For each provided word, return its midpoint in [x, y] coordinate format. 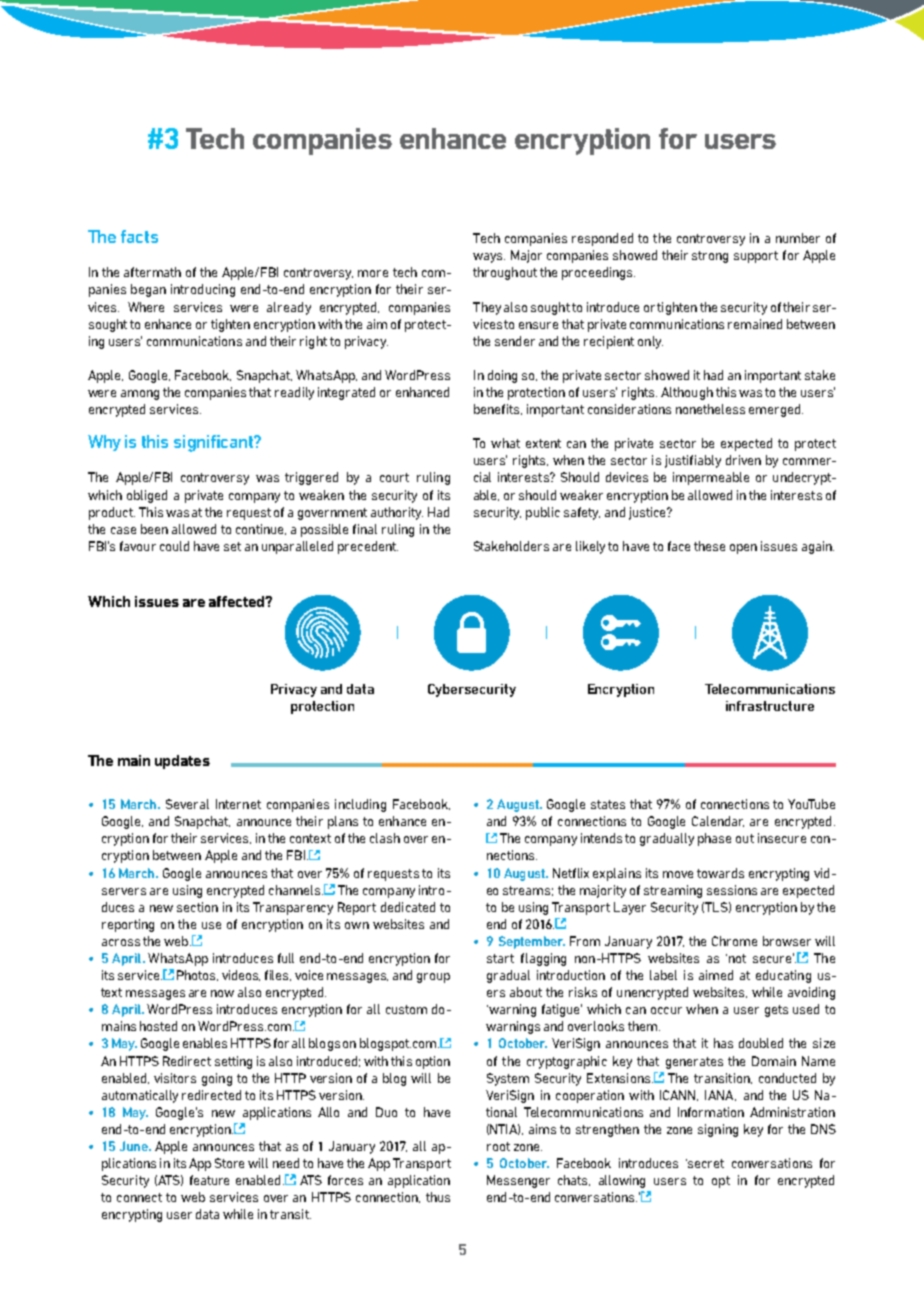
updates [182, 762]
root [498, 1146]
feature [209, 1180]
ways [489, 258]
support [756, 257]
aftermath [152, 272]
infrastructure [770, 706]
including [360, 805]
